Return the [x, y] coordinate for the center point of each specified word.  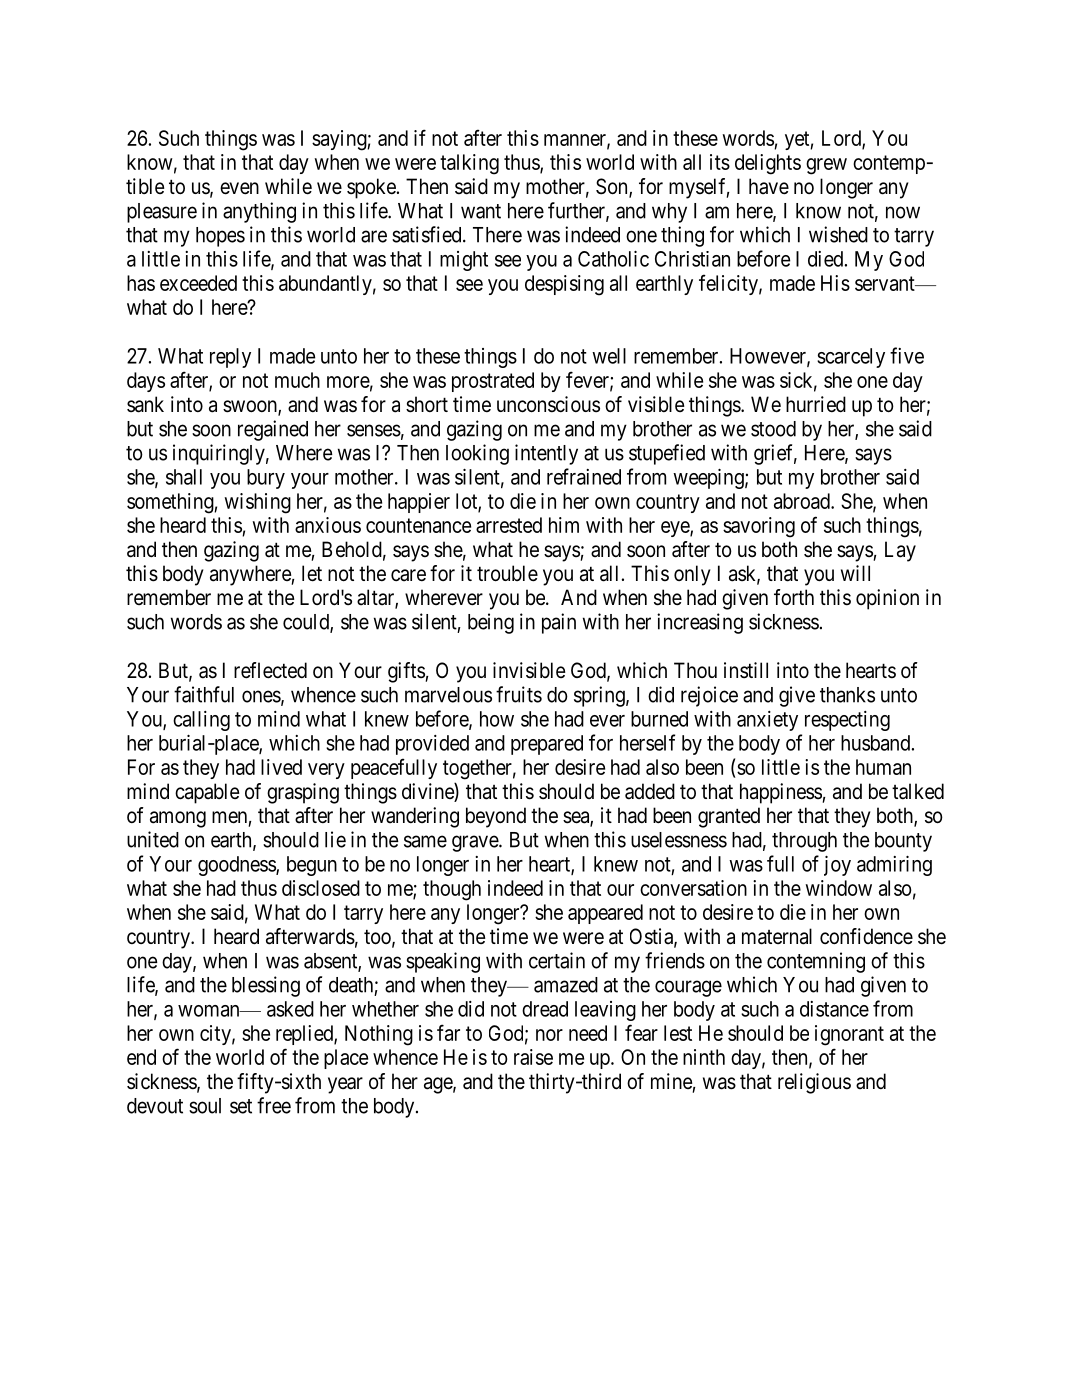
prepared [547, 745]
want [481, 211]
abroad [803, 501]
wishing [258, 503]
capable [207, 793]
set [241, 1106]
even [239, 188]
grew [826, 166]
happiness [781, 793]
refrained [584, 476]
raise [533, 1057]
